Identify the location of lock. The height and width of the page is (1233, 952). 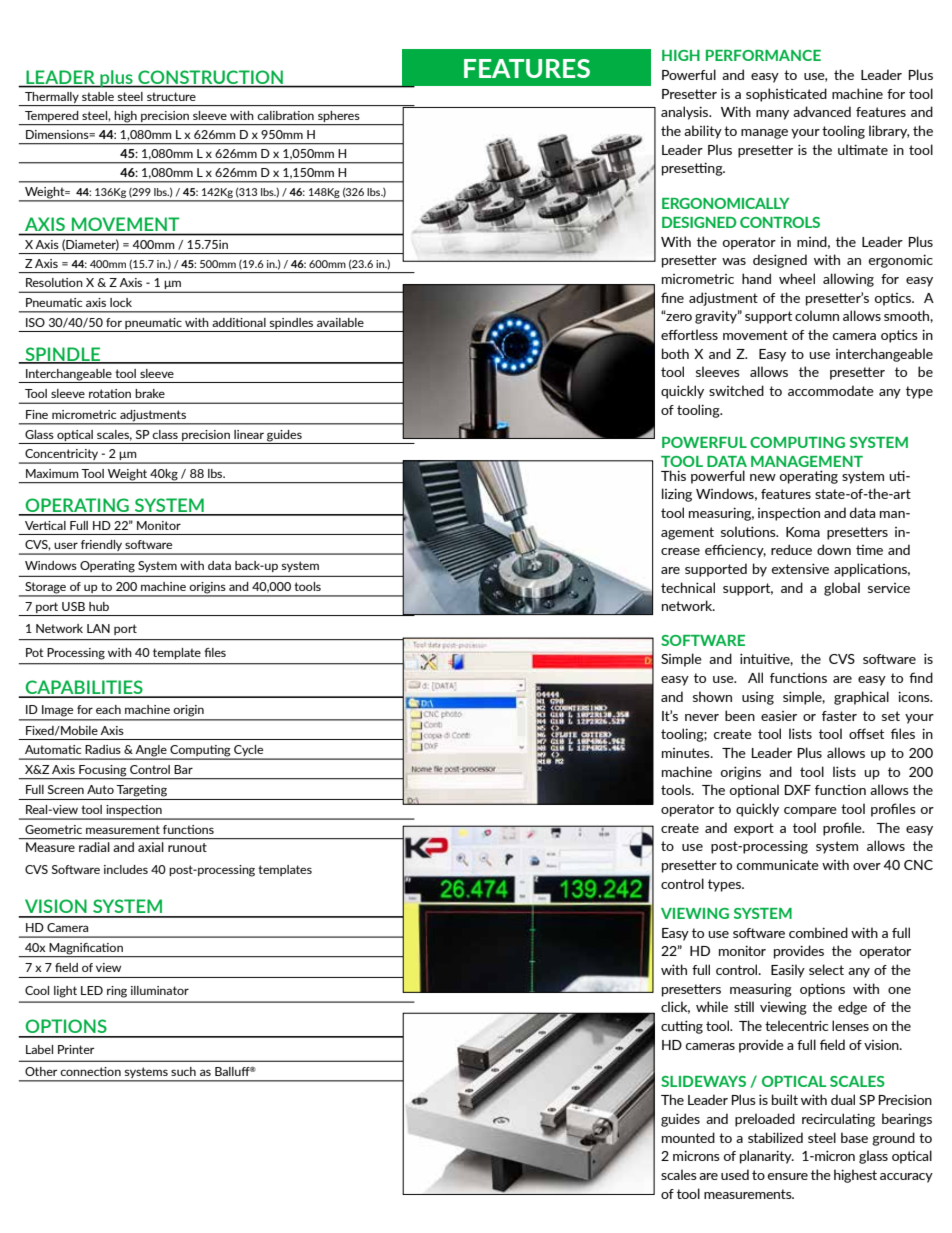
(121, 302).
